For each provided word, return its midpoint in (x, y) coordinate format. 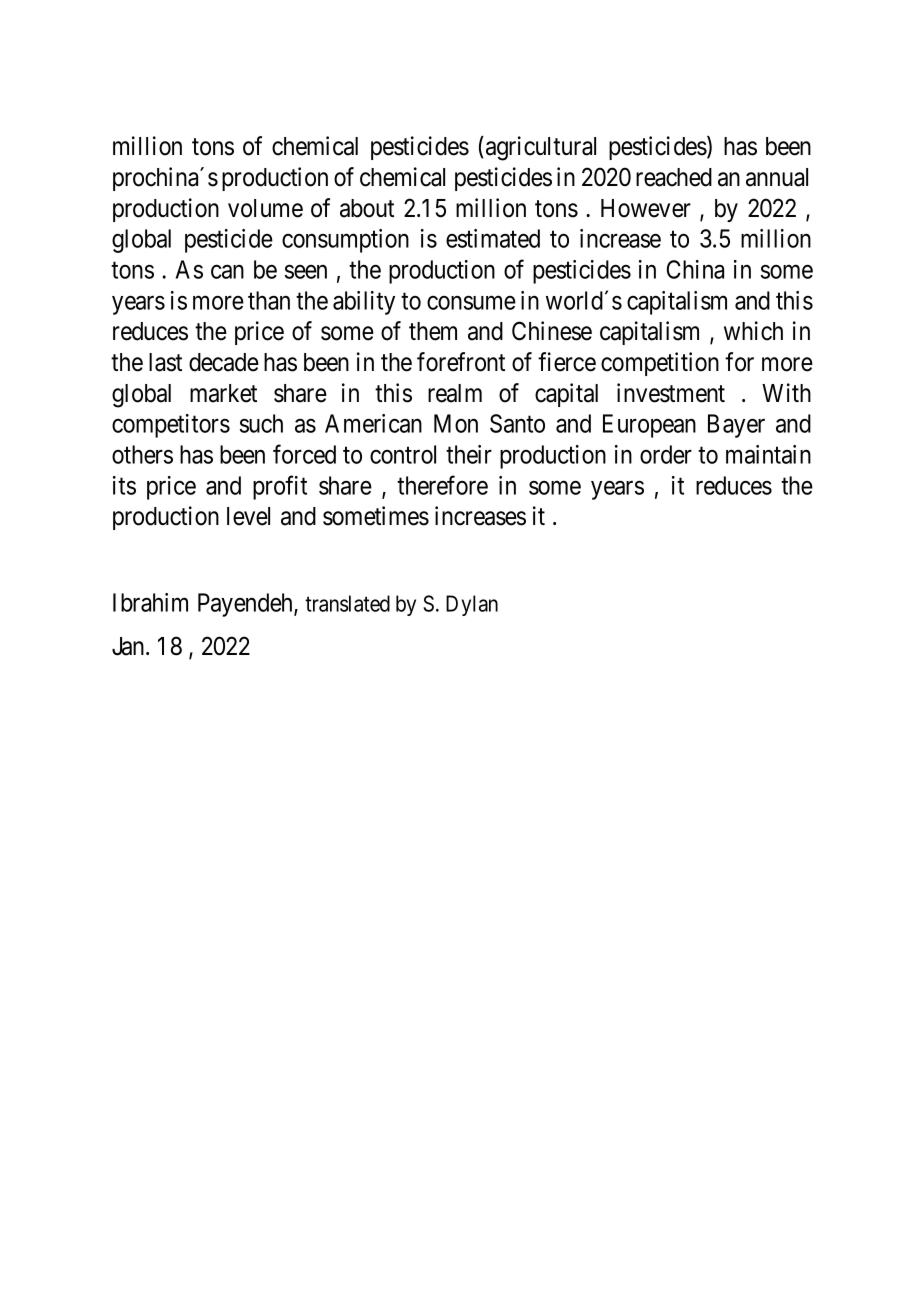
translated (347, 603)
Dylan (472, 605)
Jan (129, 646)
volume (265, 208)
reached (674, 177)
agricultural (539, 148)
